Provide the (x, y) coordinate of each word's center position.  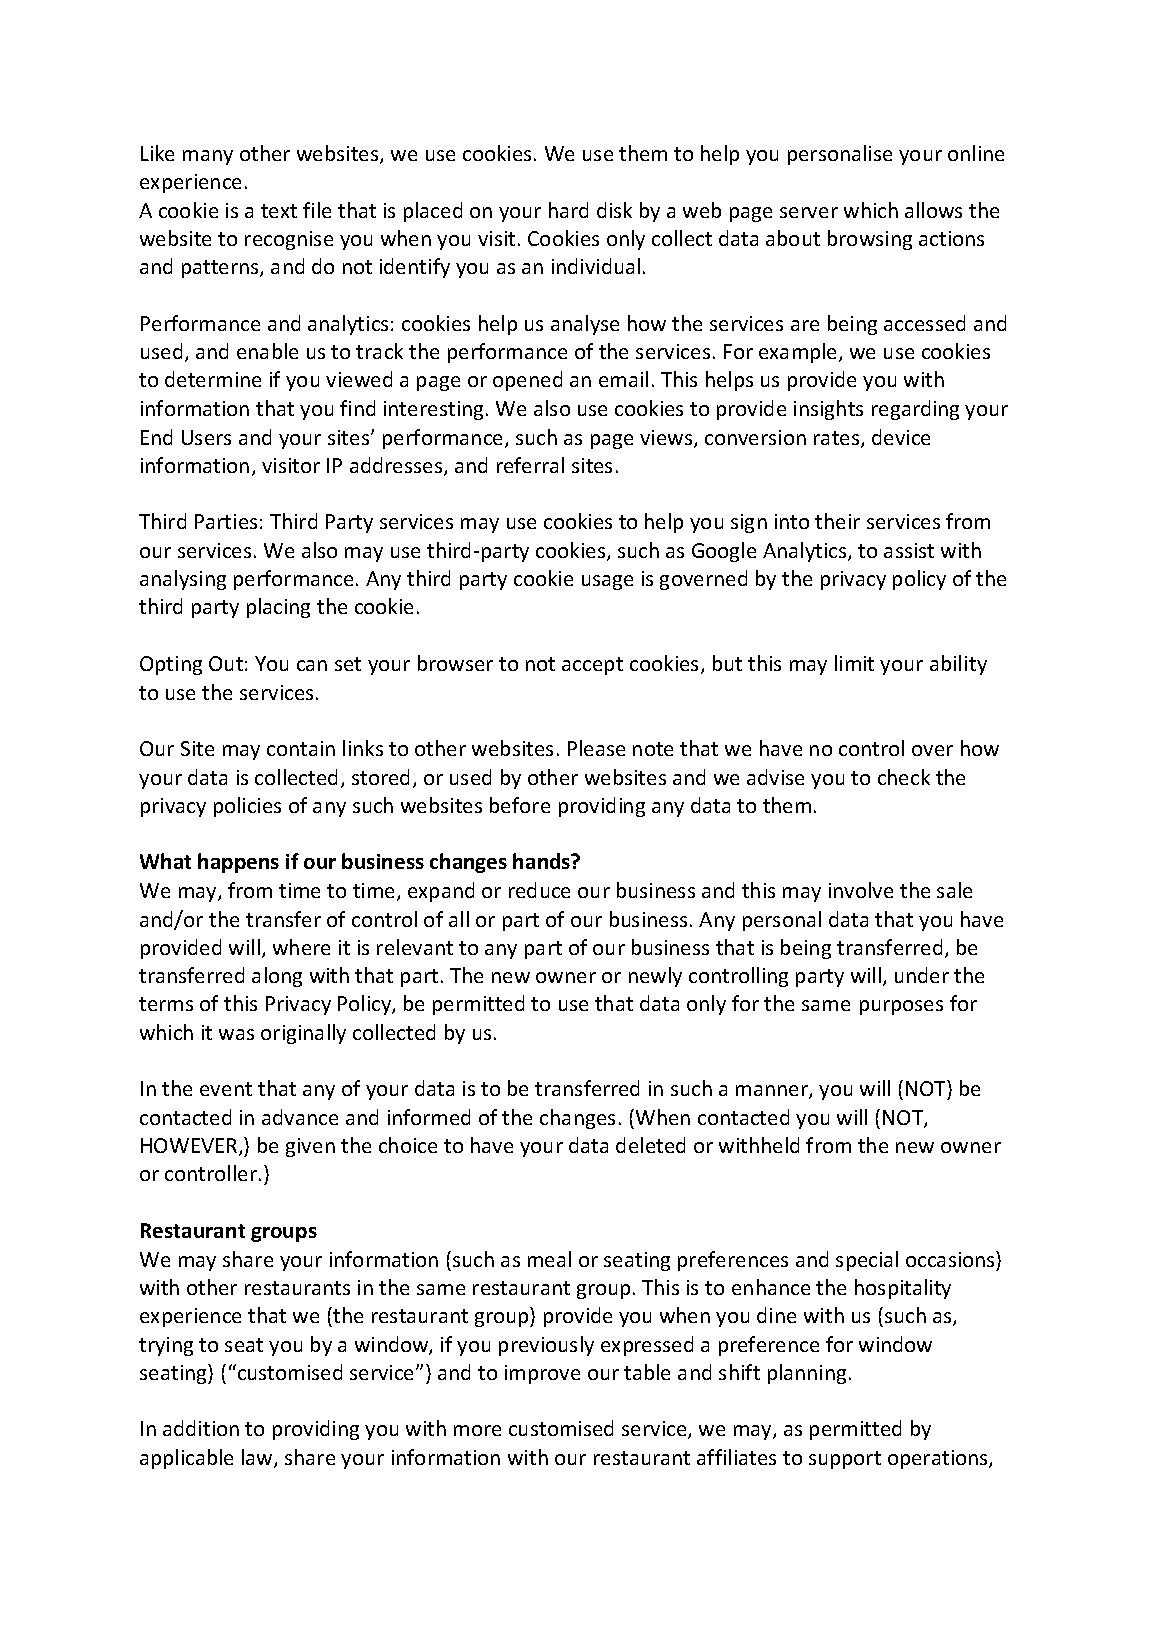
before (520, 805)
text (279, 211)
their (837, 521)
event (226, 1089)
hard (568, 210)
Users (206, 437)
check (904, 777)
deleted (650, 1145)
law (258, 1458)
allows (933, 210)
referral (530, 465)
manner (773, 1092)
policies (247, 807)
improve (542, 1374)
